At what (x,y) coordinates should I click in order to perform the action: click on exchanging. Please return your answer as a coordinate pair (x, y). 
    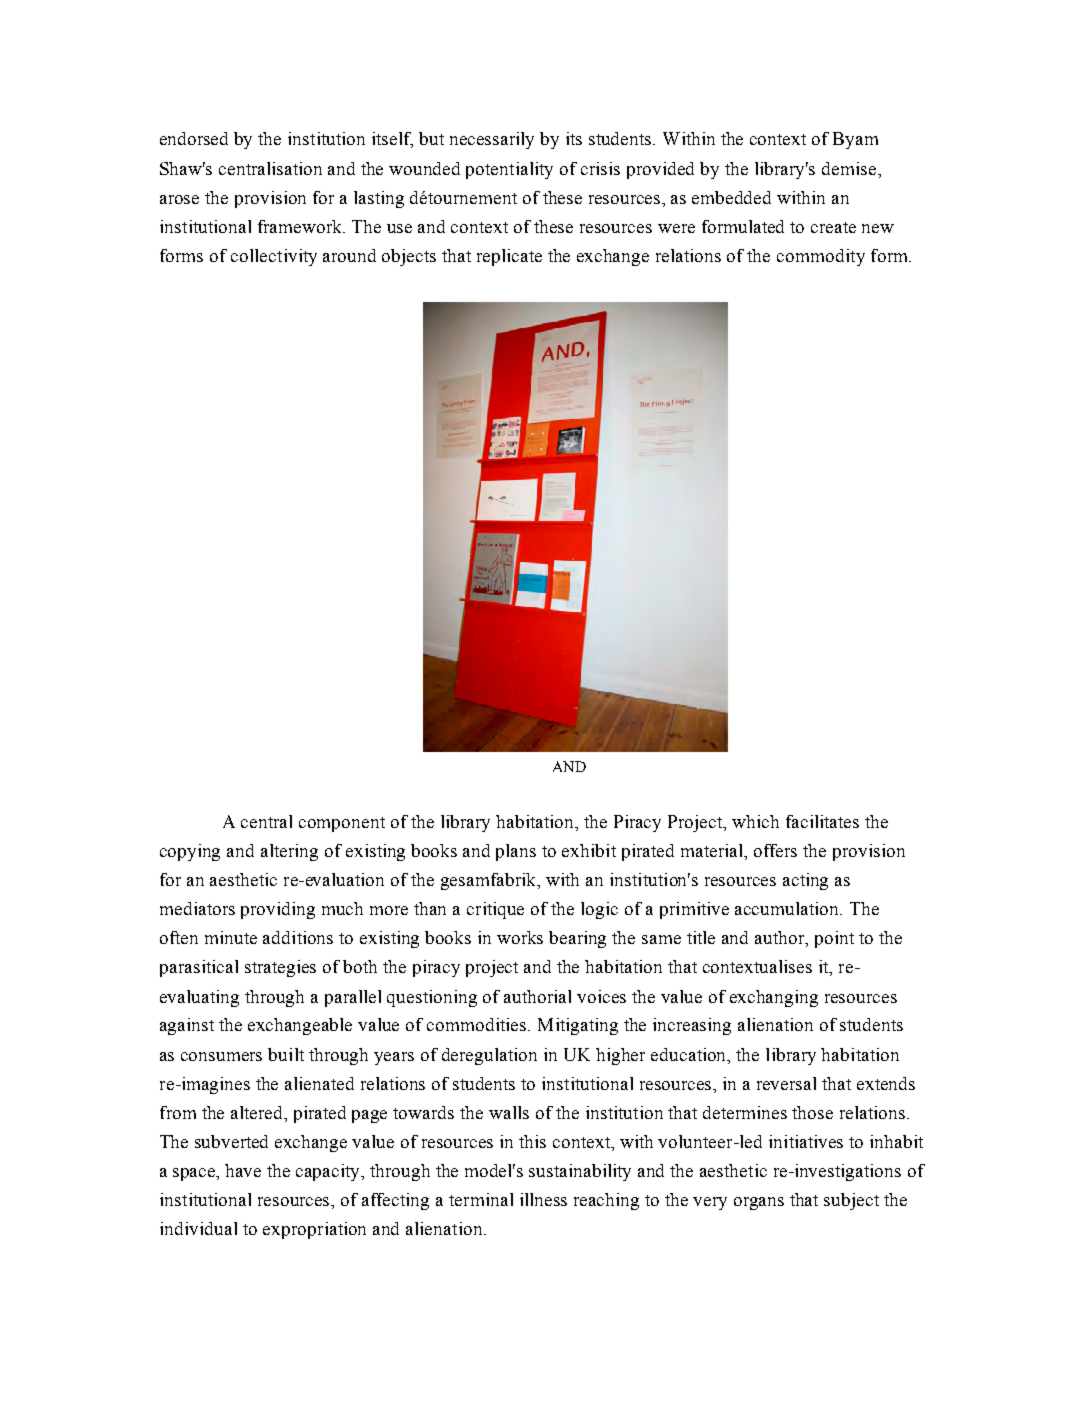
    Looking at the image, I should click on (774, 998).
